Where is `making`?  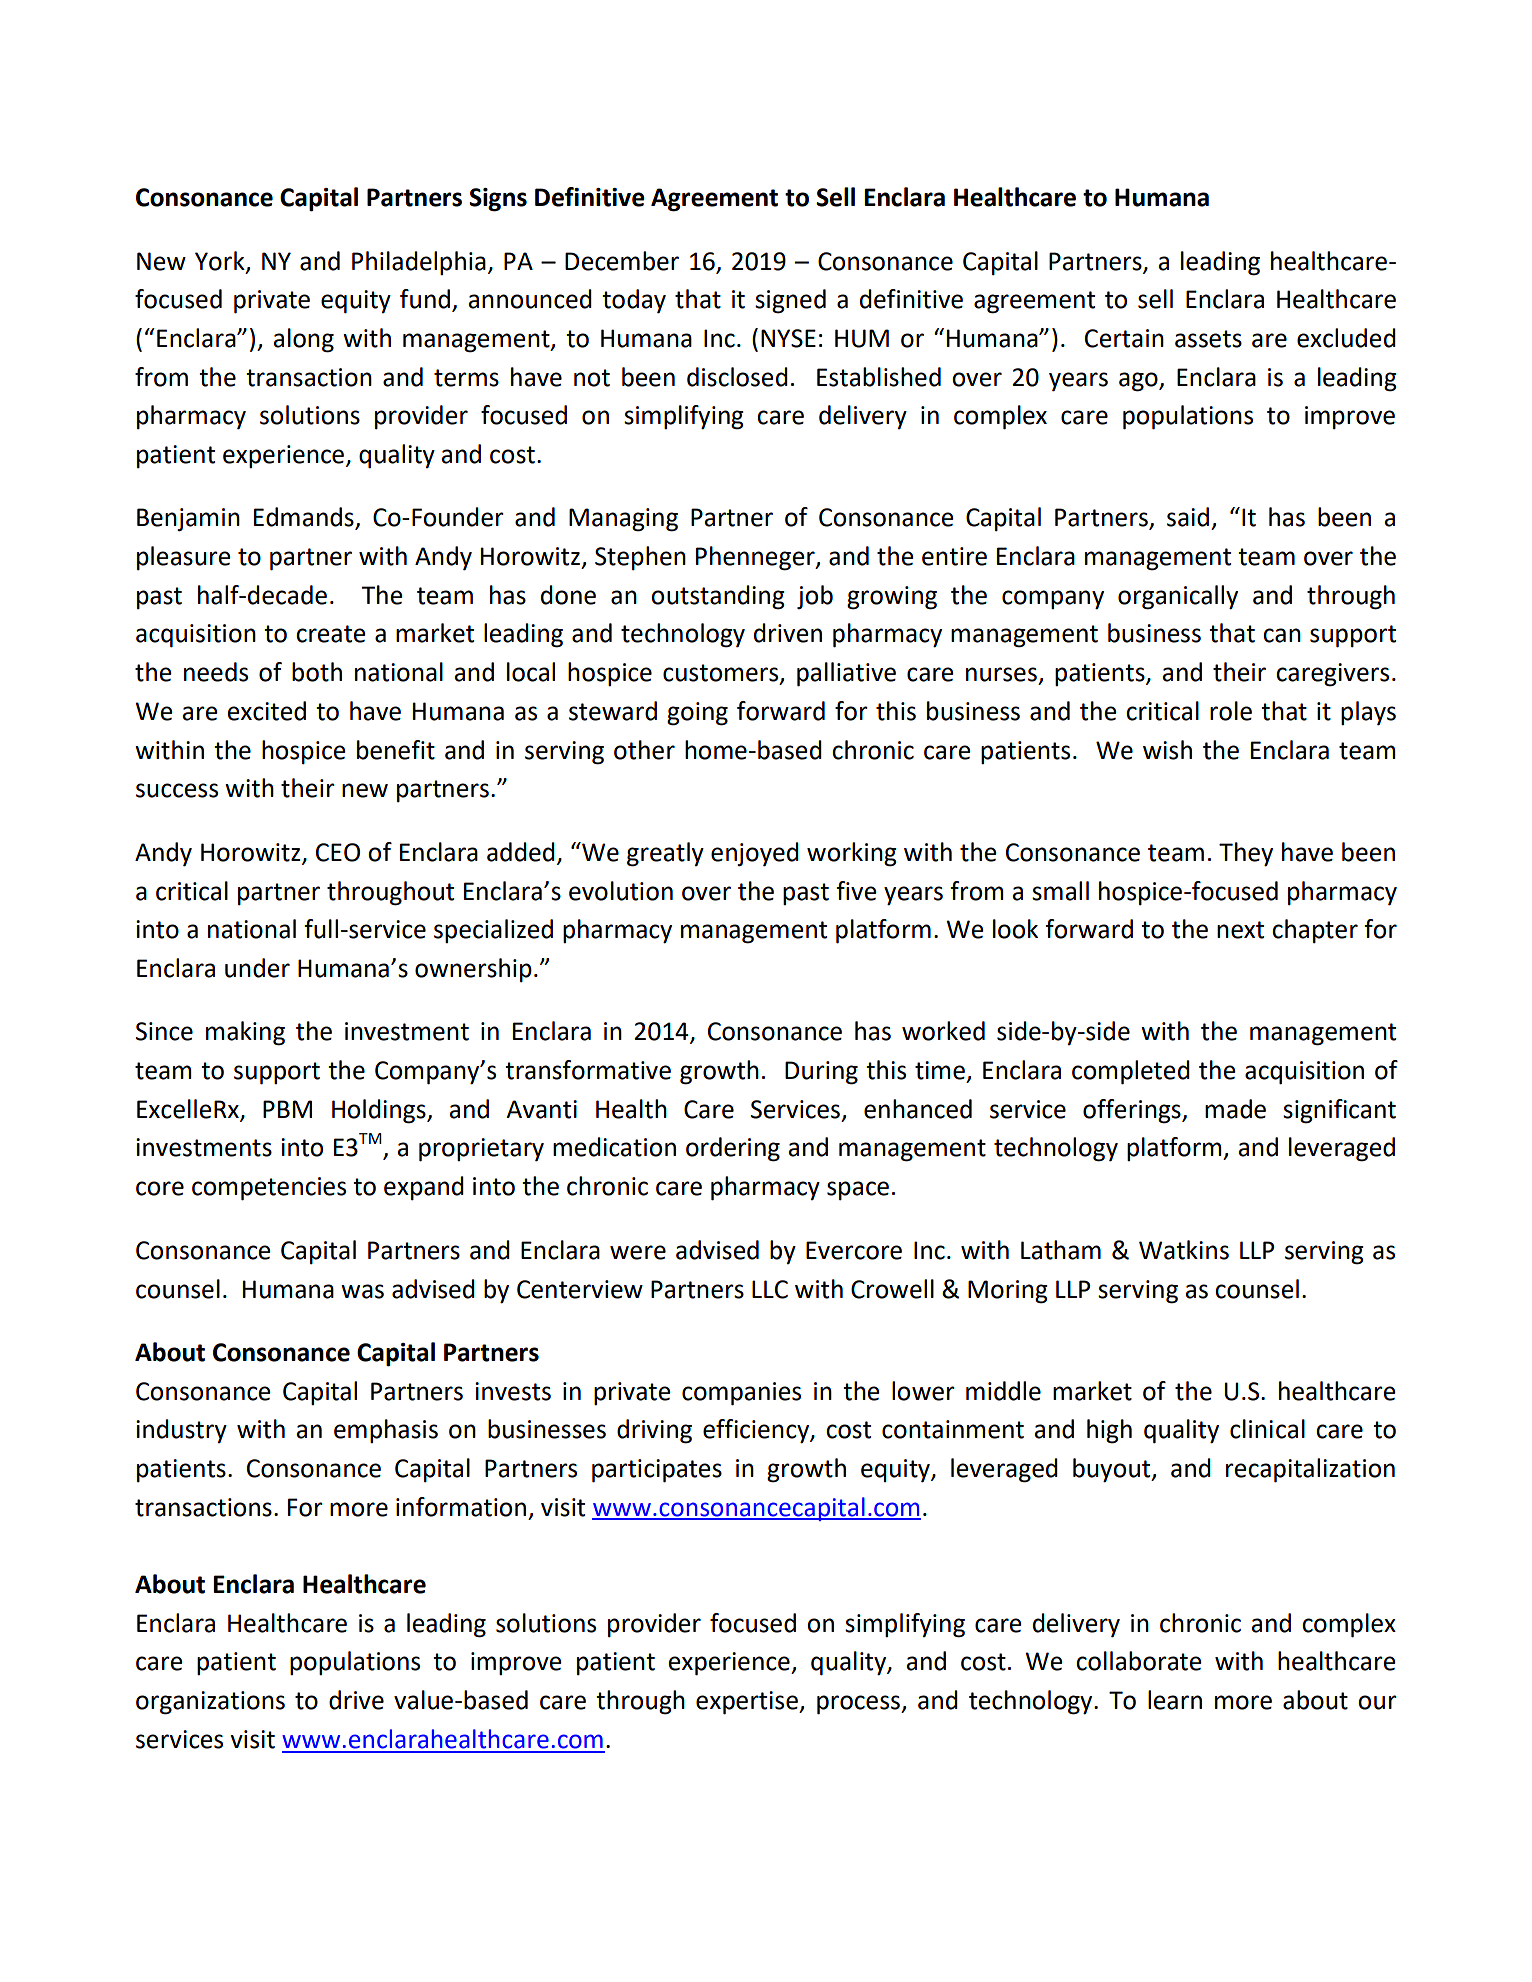 making is located at coordinates (245, 1033).
